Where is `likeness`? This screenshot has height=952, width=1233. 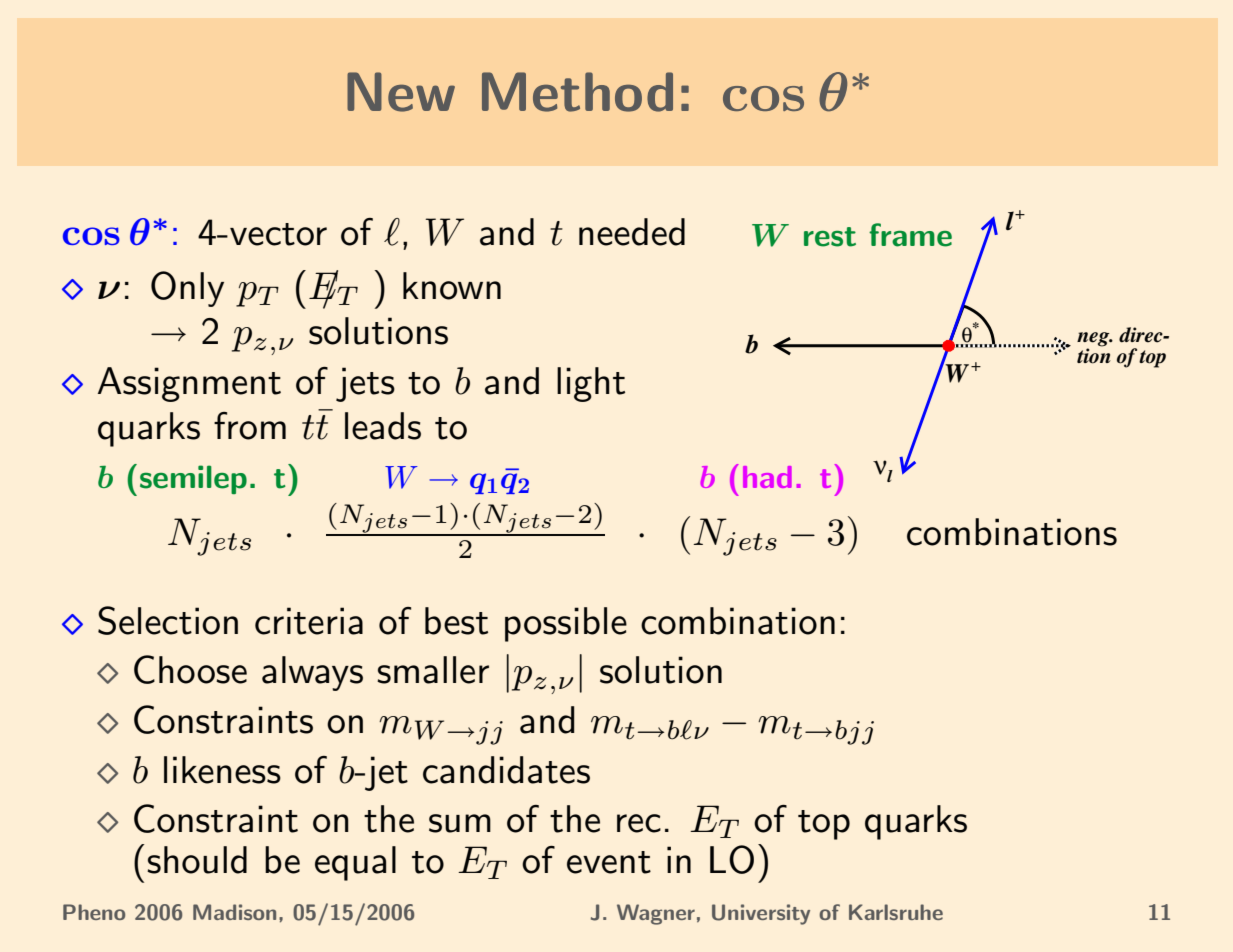 likeness is located at coordinates (222, 770).
